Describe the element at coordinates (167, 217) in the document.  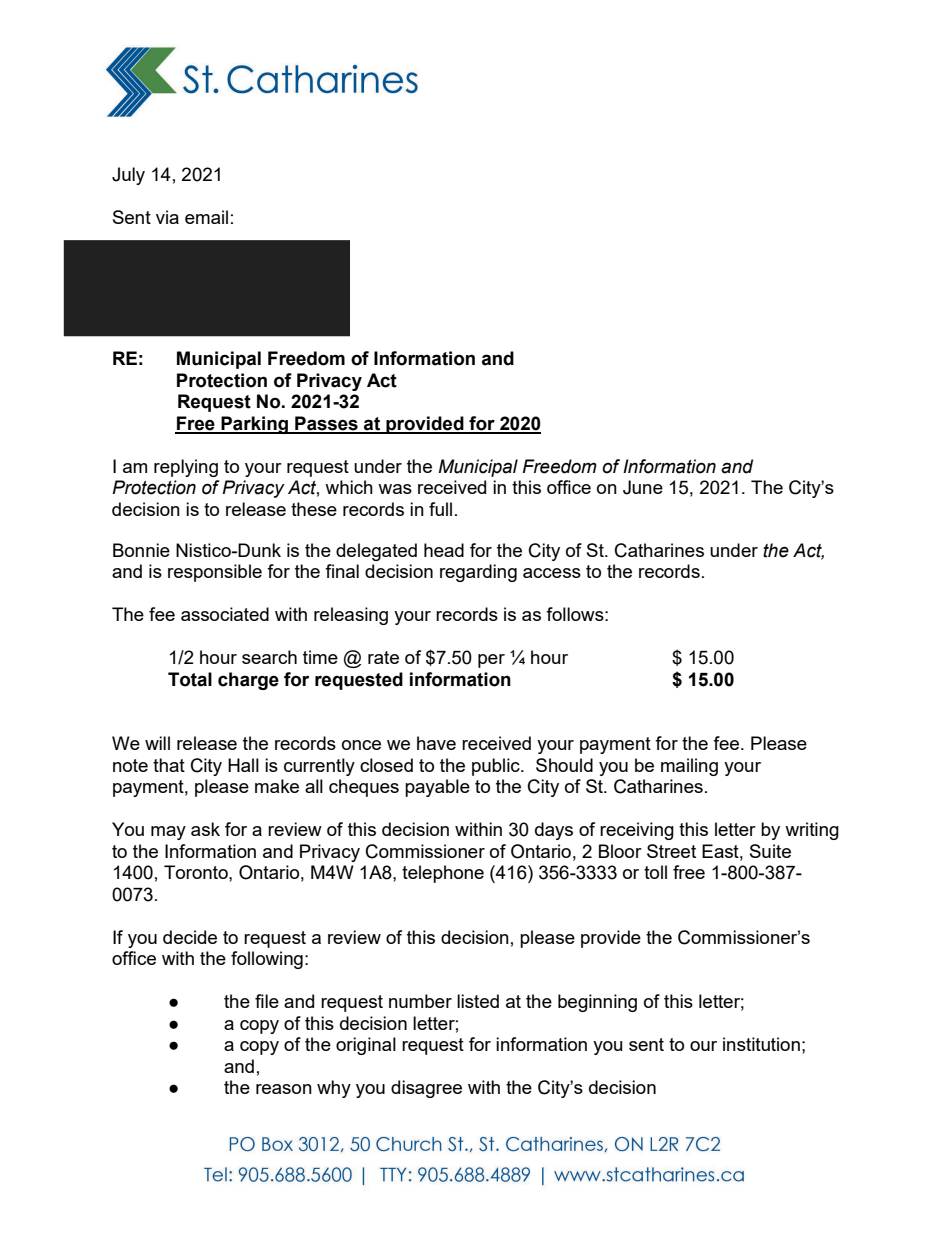
I see `via` at that location.
